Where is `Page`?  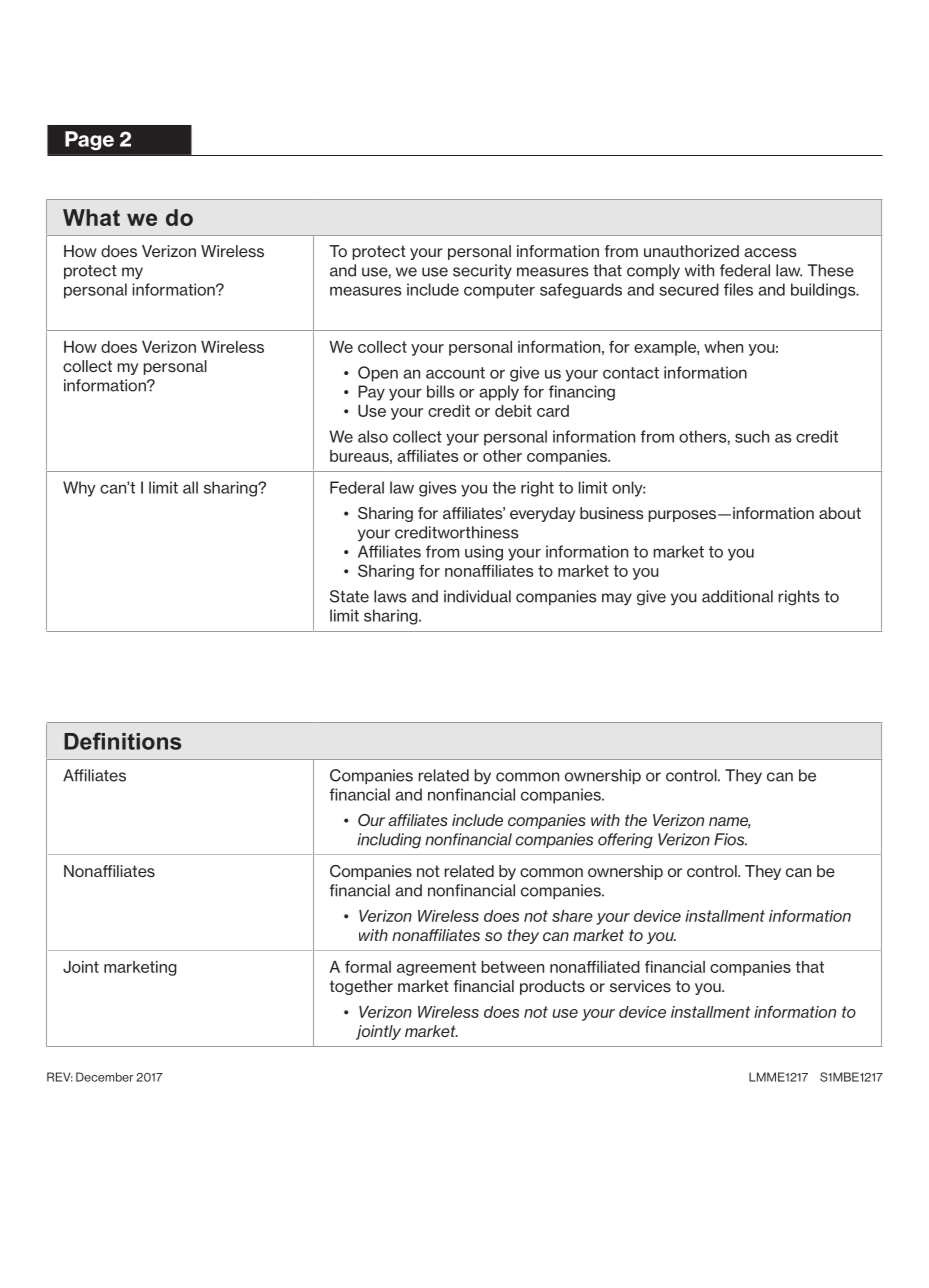 Page is located at coordinates (89, 141).
